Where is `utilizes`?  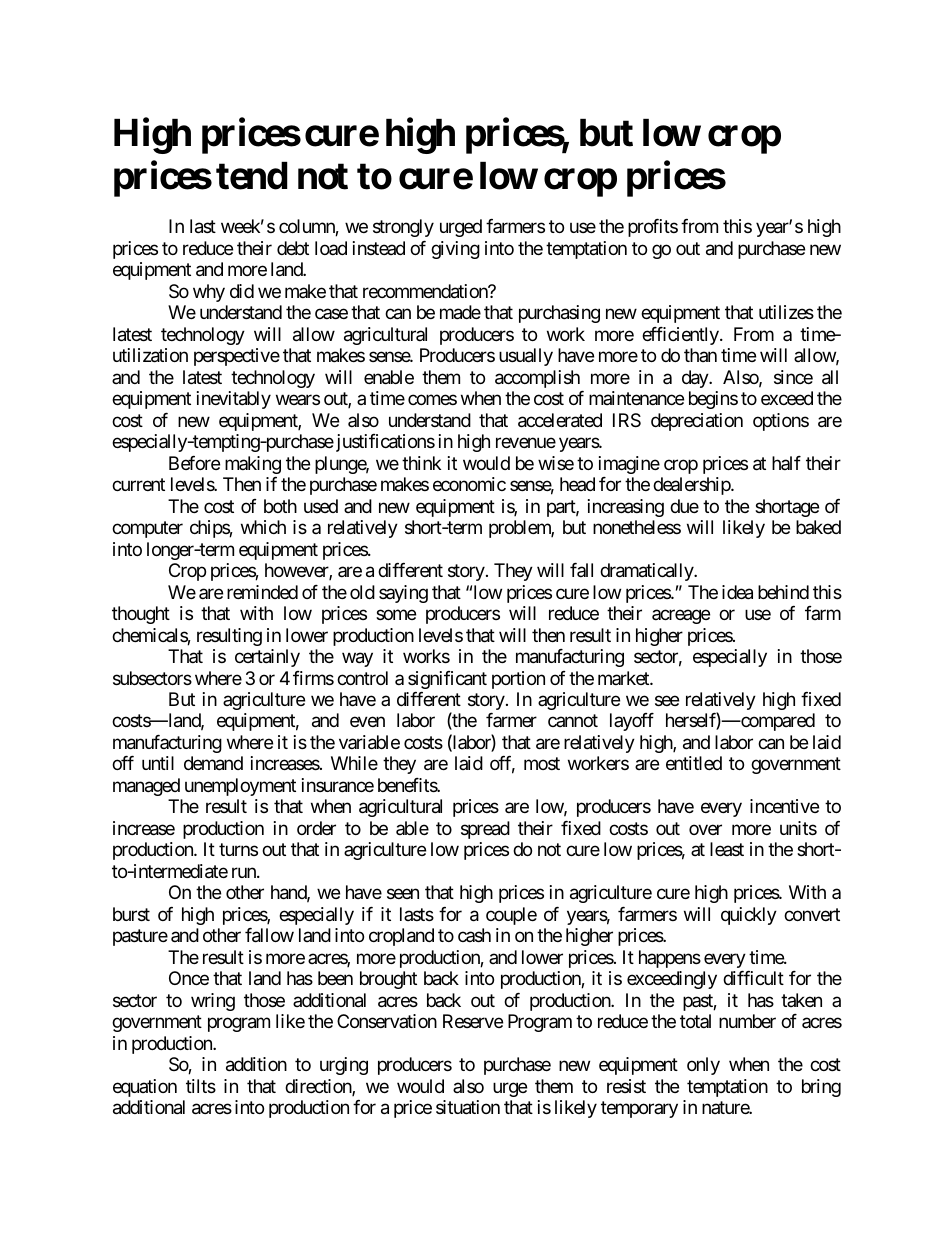 utilizes is located at coordinates (786, 312).
